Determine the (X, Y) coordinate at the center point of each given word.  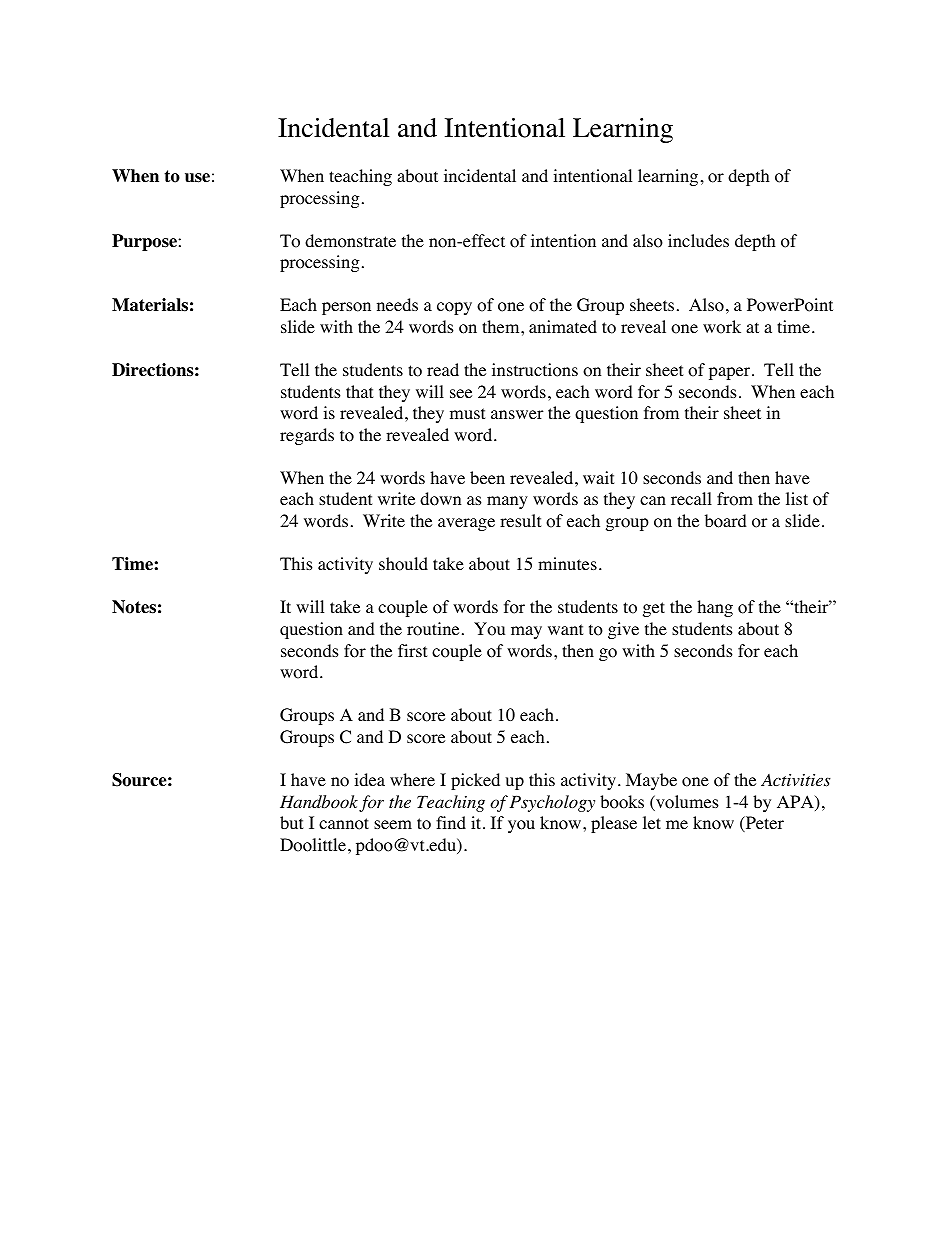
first (412, 650)
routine (433, 629)
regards (307, 436)
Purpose (145, 242)
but (291, 822)
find (451, 822)
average (466, 524)
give (623, 630)
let (652, 822)
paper (731, 373)
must (467, 413)
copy (454, 308)
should (403, 564)
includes (698, 240)
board (726, 521)
